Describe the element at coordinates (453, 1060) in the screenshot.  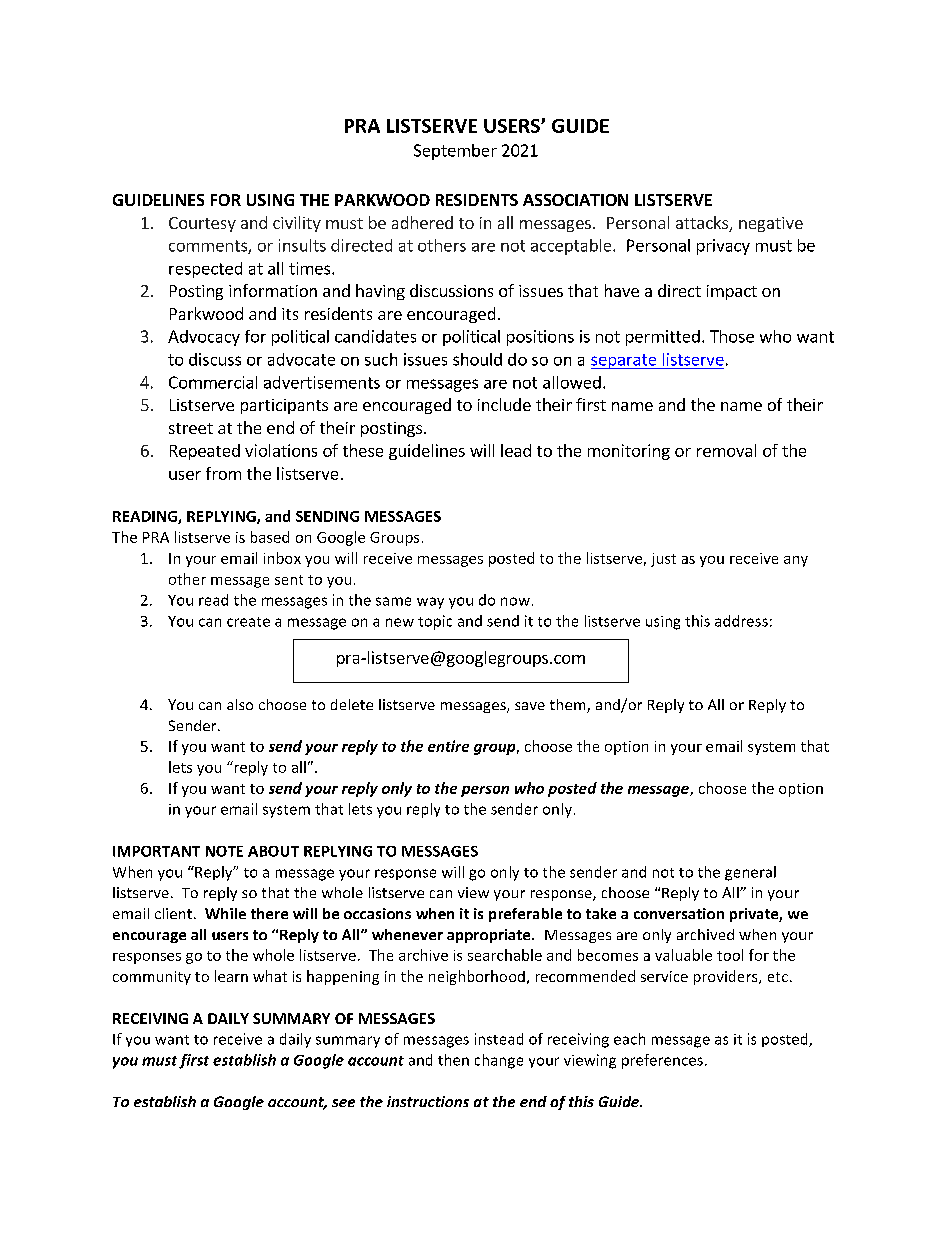
I see `then` at that location.
